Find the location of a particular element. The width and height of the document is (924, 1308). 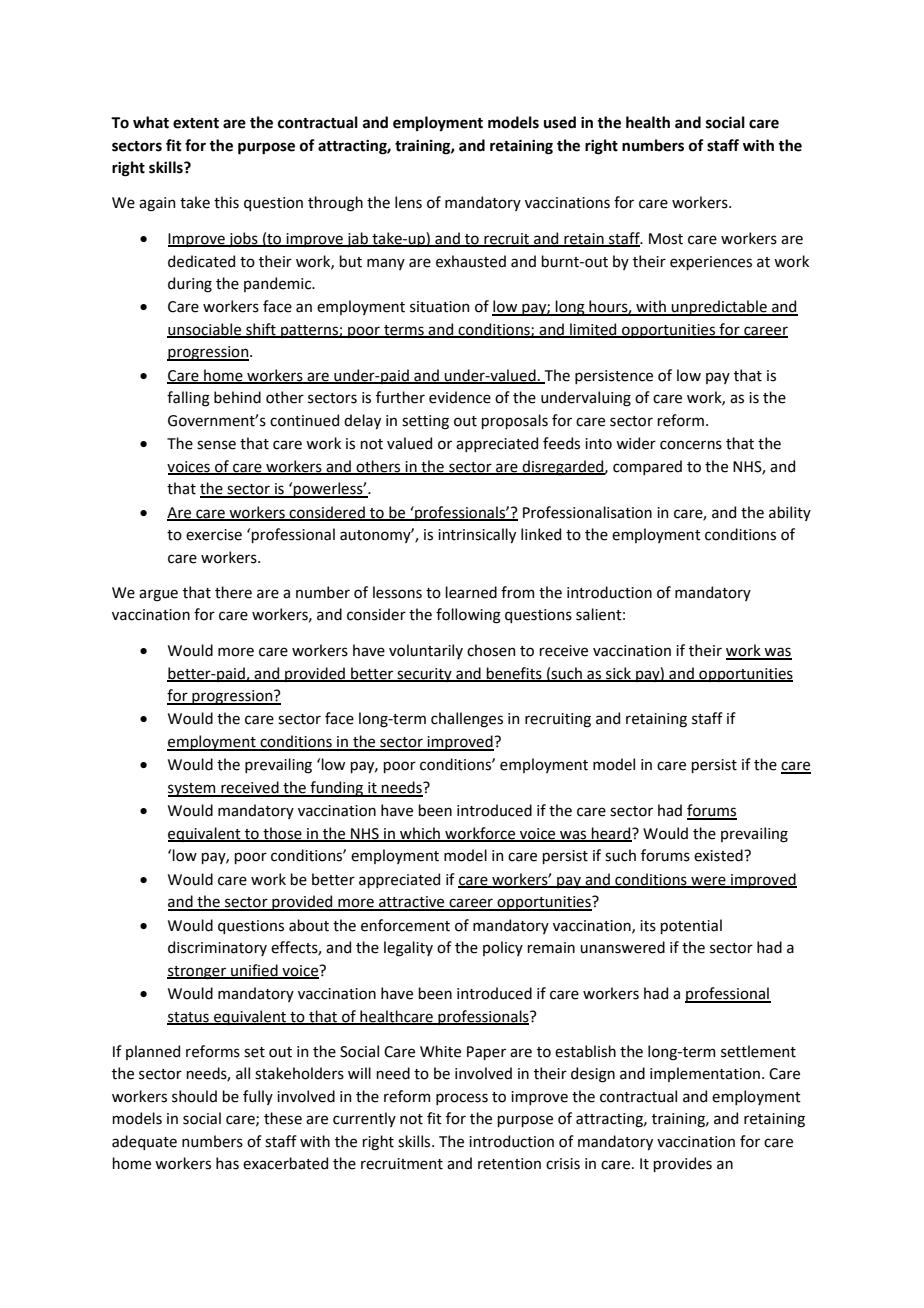

provides is located at coordinates (682, 1164).
